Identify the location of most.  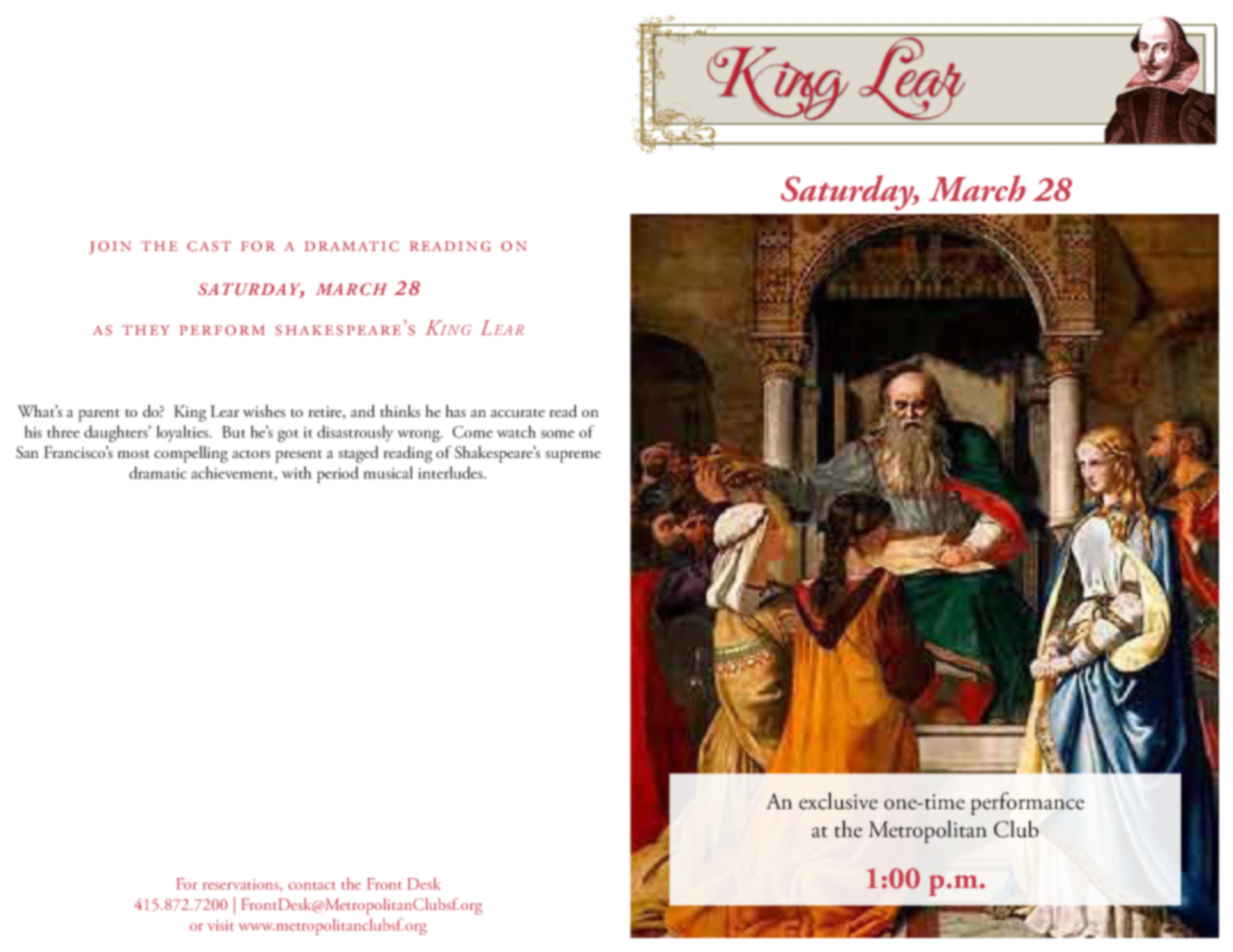
(133, 454).
